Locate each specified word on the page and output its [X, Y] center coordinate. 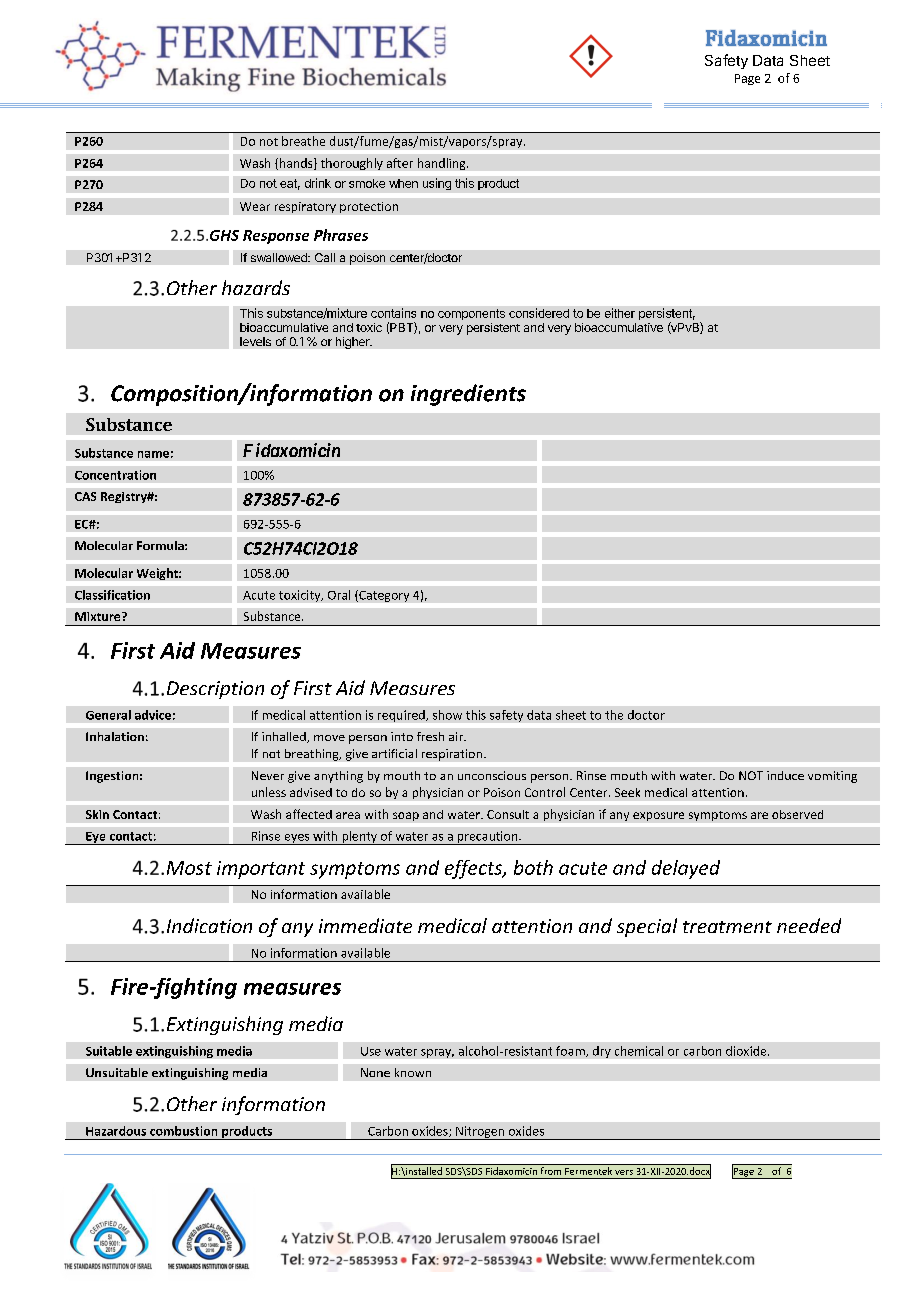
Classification [112, 595]
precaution [487, 838]
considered [539, 313]
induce [785, 775]
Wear [255, 206]
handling [443, 164]
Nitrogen [480, 1133]
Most [189, 868]
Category [383, 596]
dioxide [747, 1051]
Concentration [115, 475]
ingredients [468, 395]
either [620, 313]
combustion [183, 1131]
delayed [686, 869]
